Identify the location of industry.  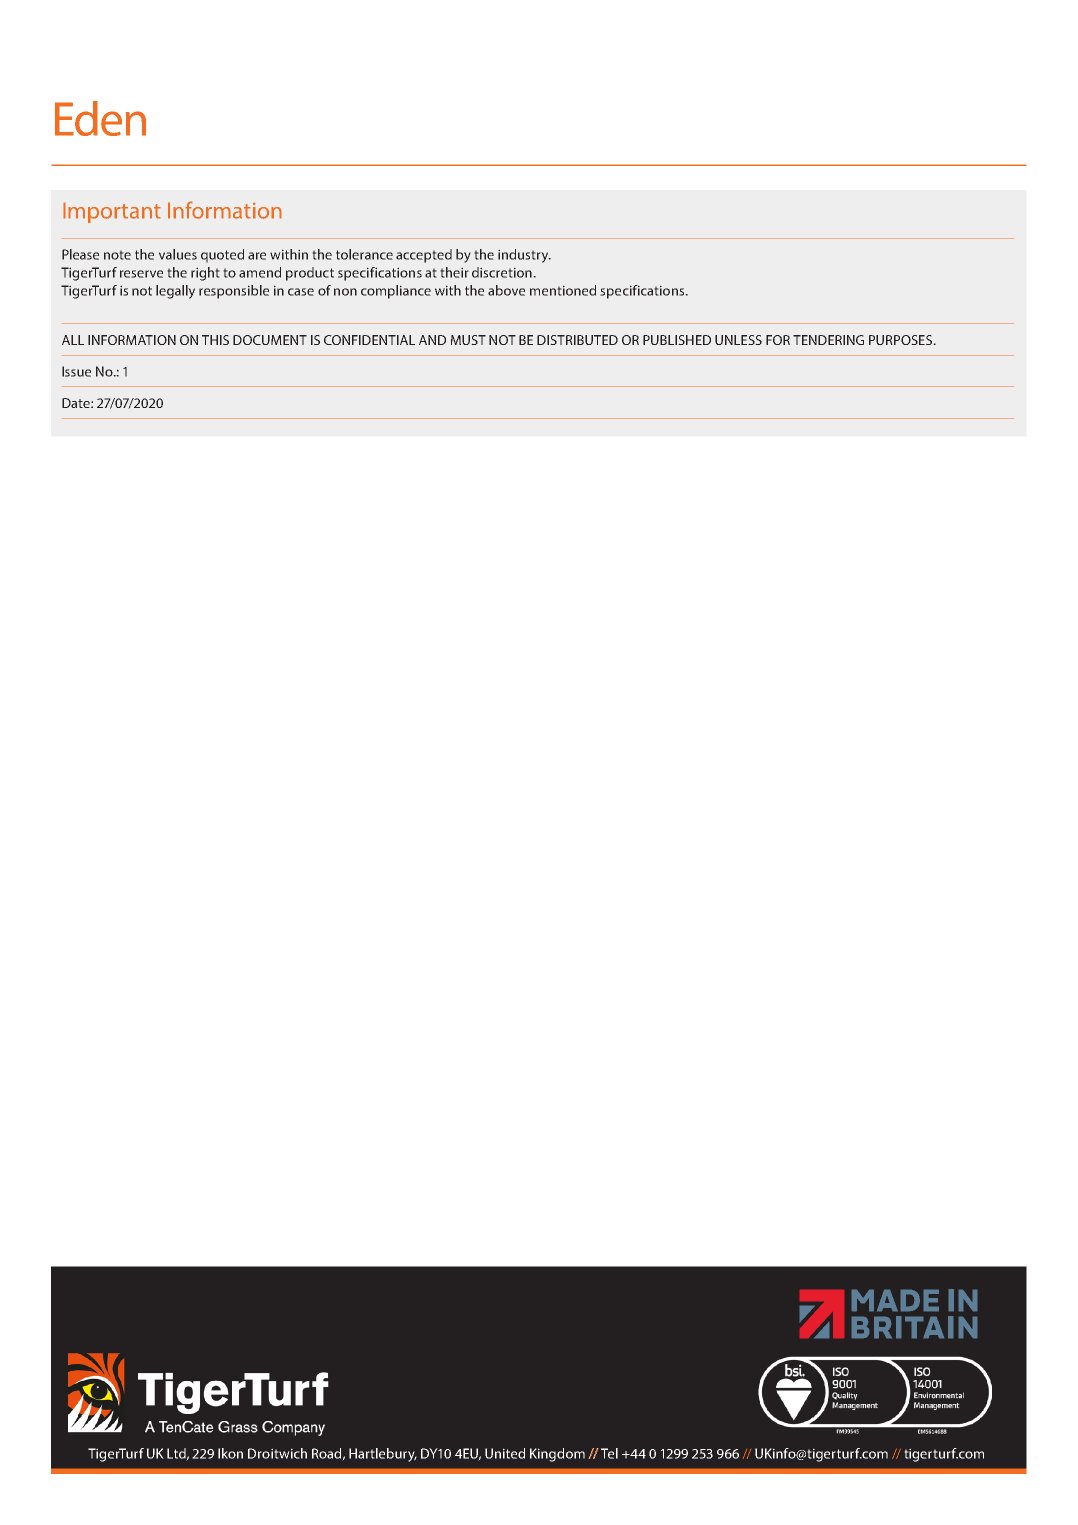
(524, 256).
